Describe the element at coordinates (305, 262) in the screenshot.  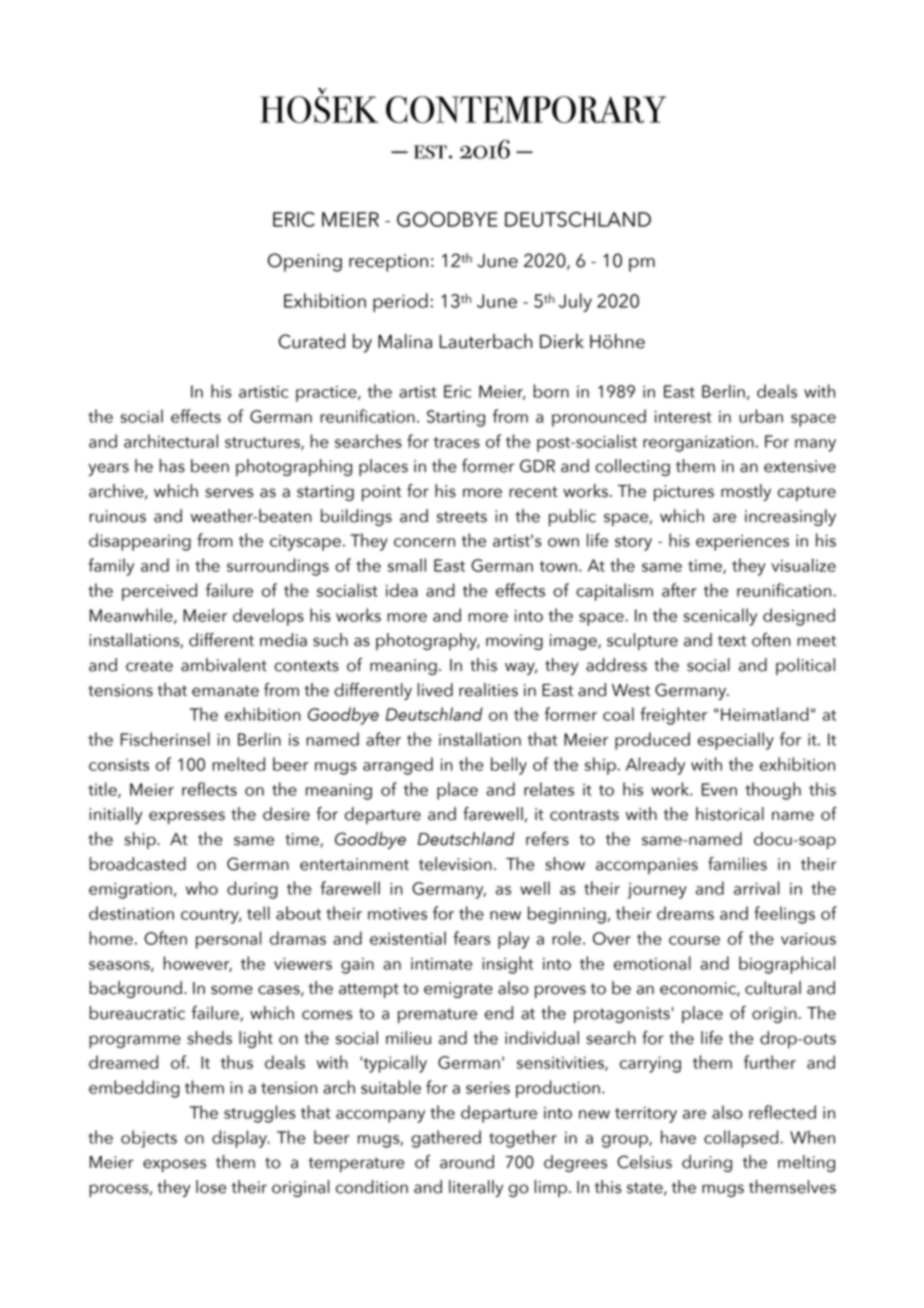
I see `Opening` at that location.
